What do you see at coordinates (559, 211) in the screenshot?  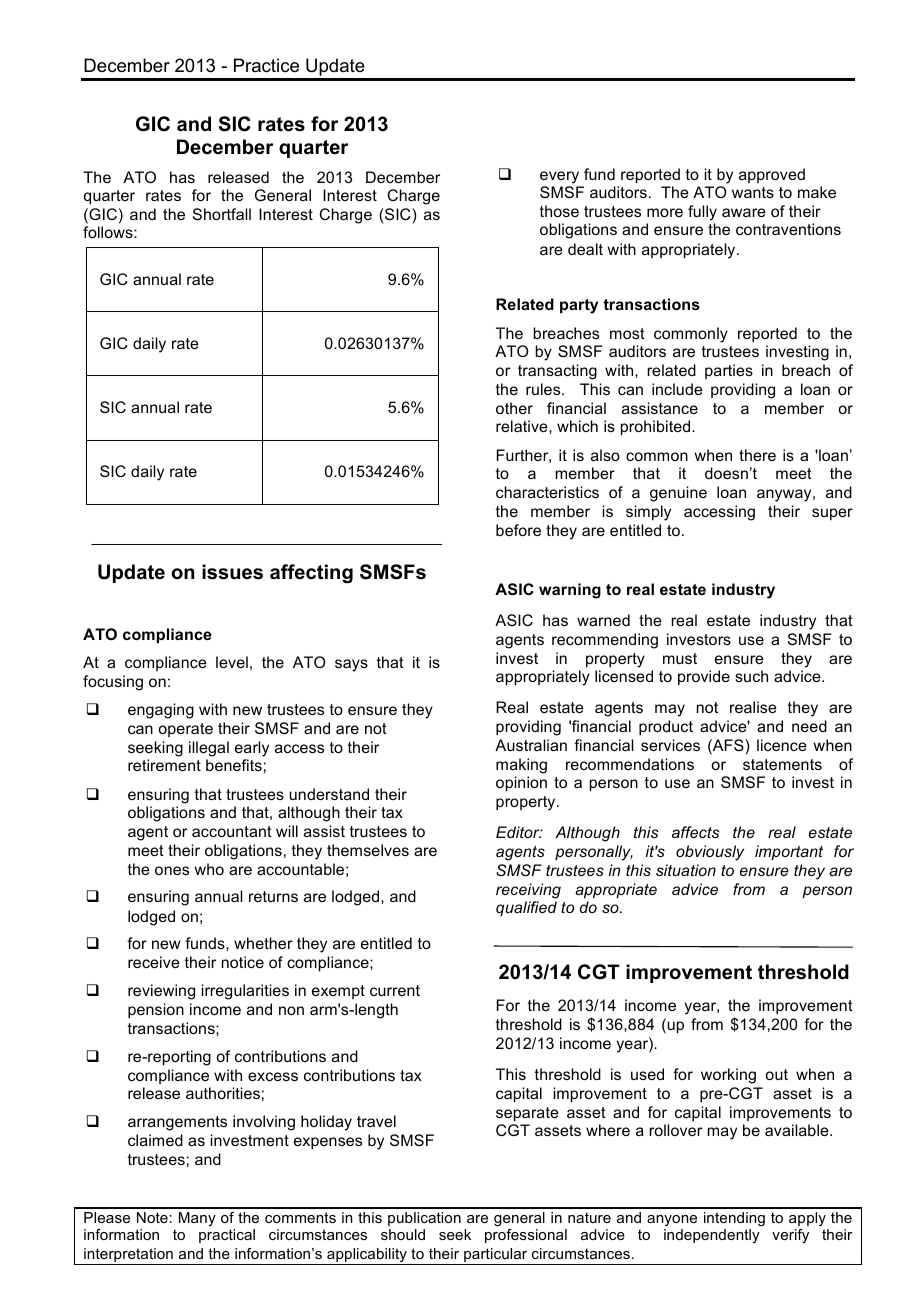 I see `those` at bounding box center [559, 211].
